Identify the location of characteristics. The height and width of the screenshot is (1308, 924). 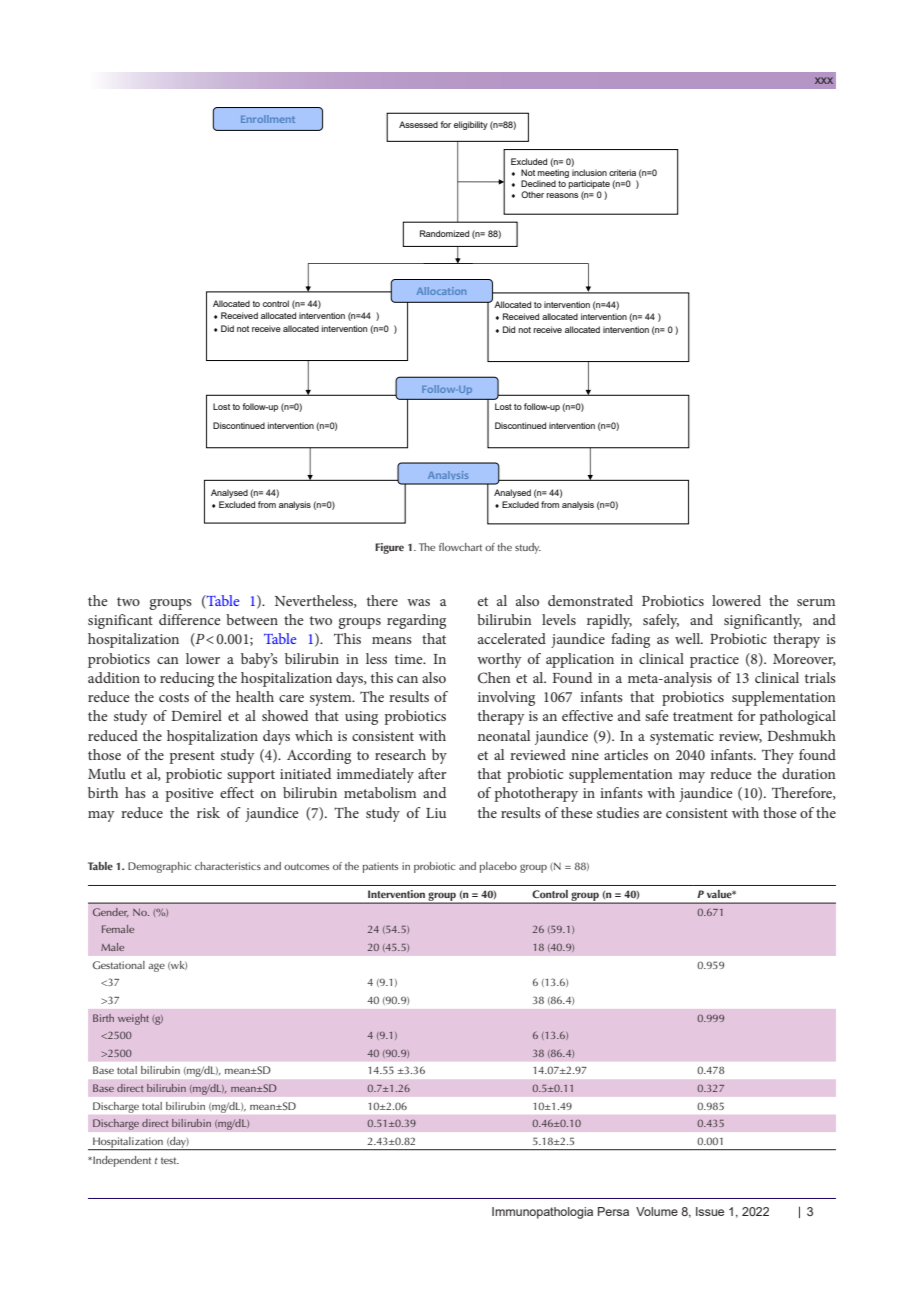
(228, 866).
